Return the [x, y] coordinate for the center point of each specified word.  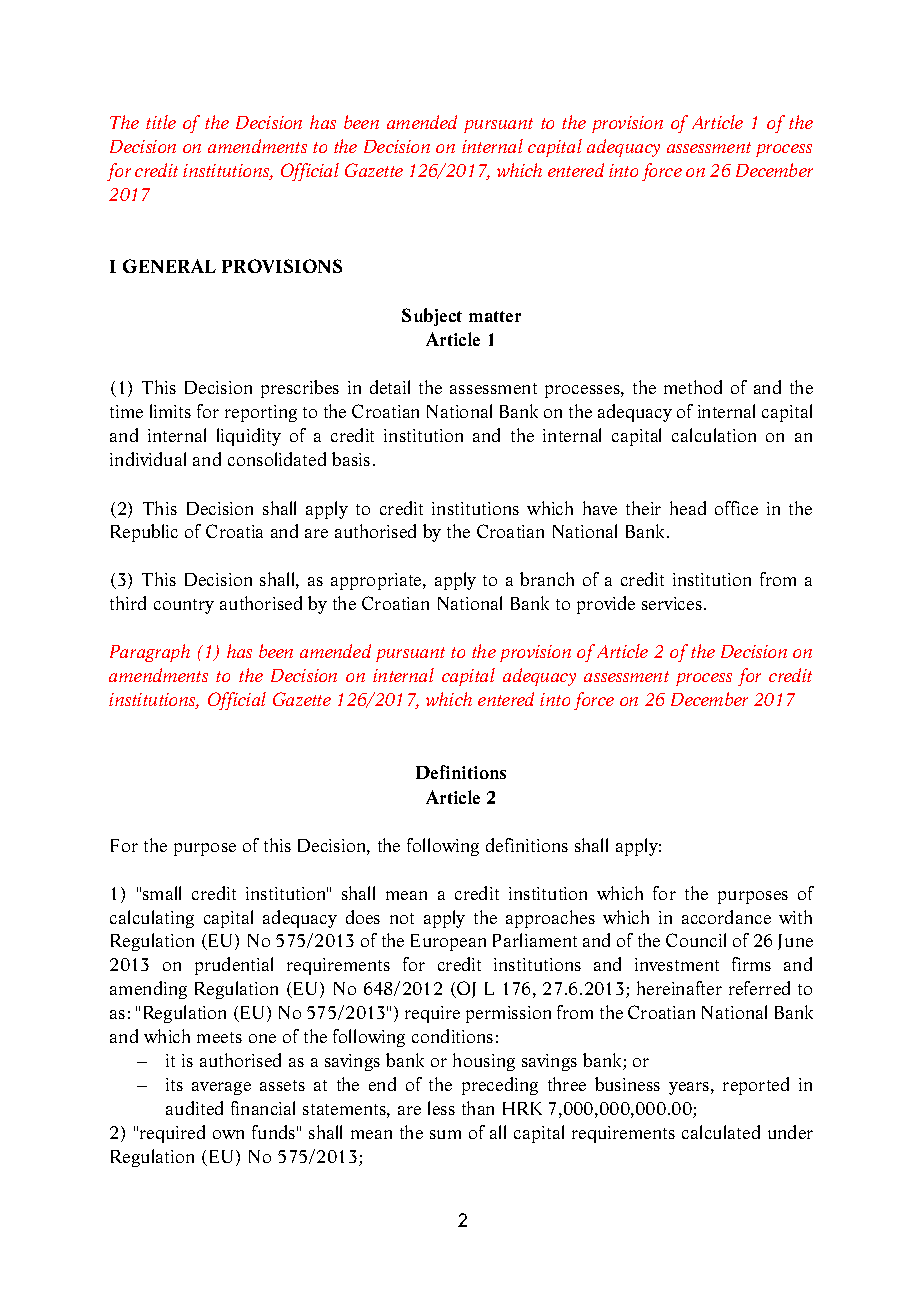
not [402, 918]
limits [170, 411]
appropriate [377, 581]
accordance [726, 917]
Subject [432, 317]
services [672, 603]
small [162, 893]
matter [495, 316]
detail [390, 387]
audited [194, 1108]
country [184, 606]
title [161, 122]
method [693, 387]
